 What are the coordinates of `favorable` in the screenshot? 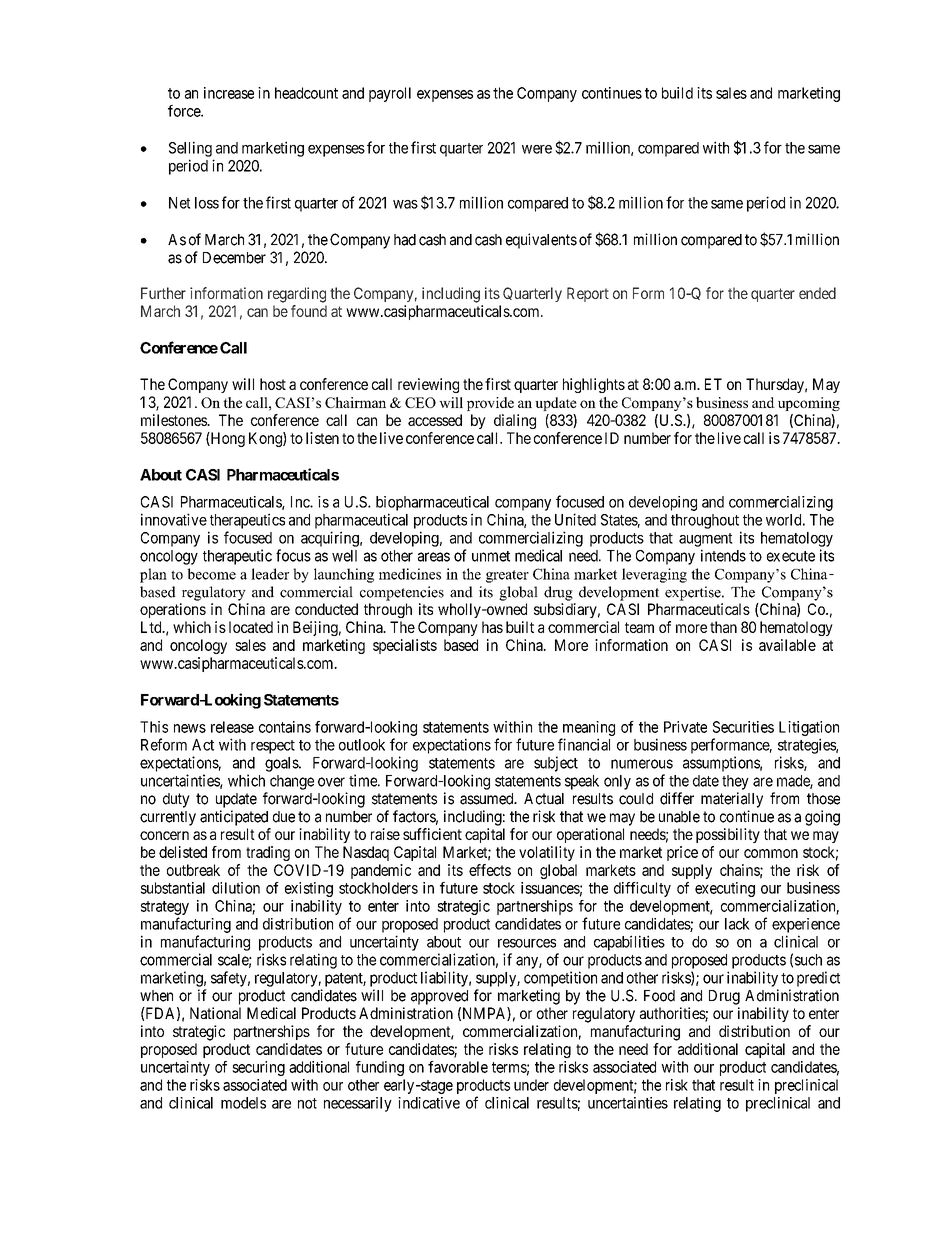 It's located at (458, 1067).
